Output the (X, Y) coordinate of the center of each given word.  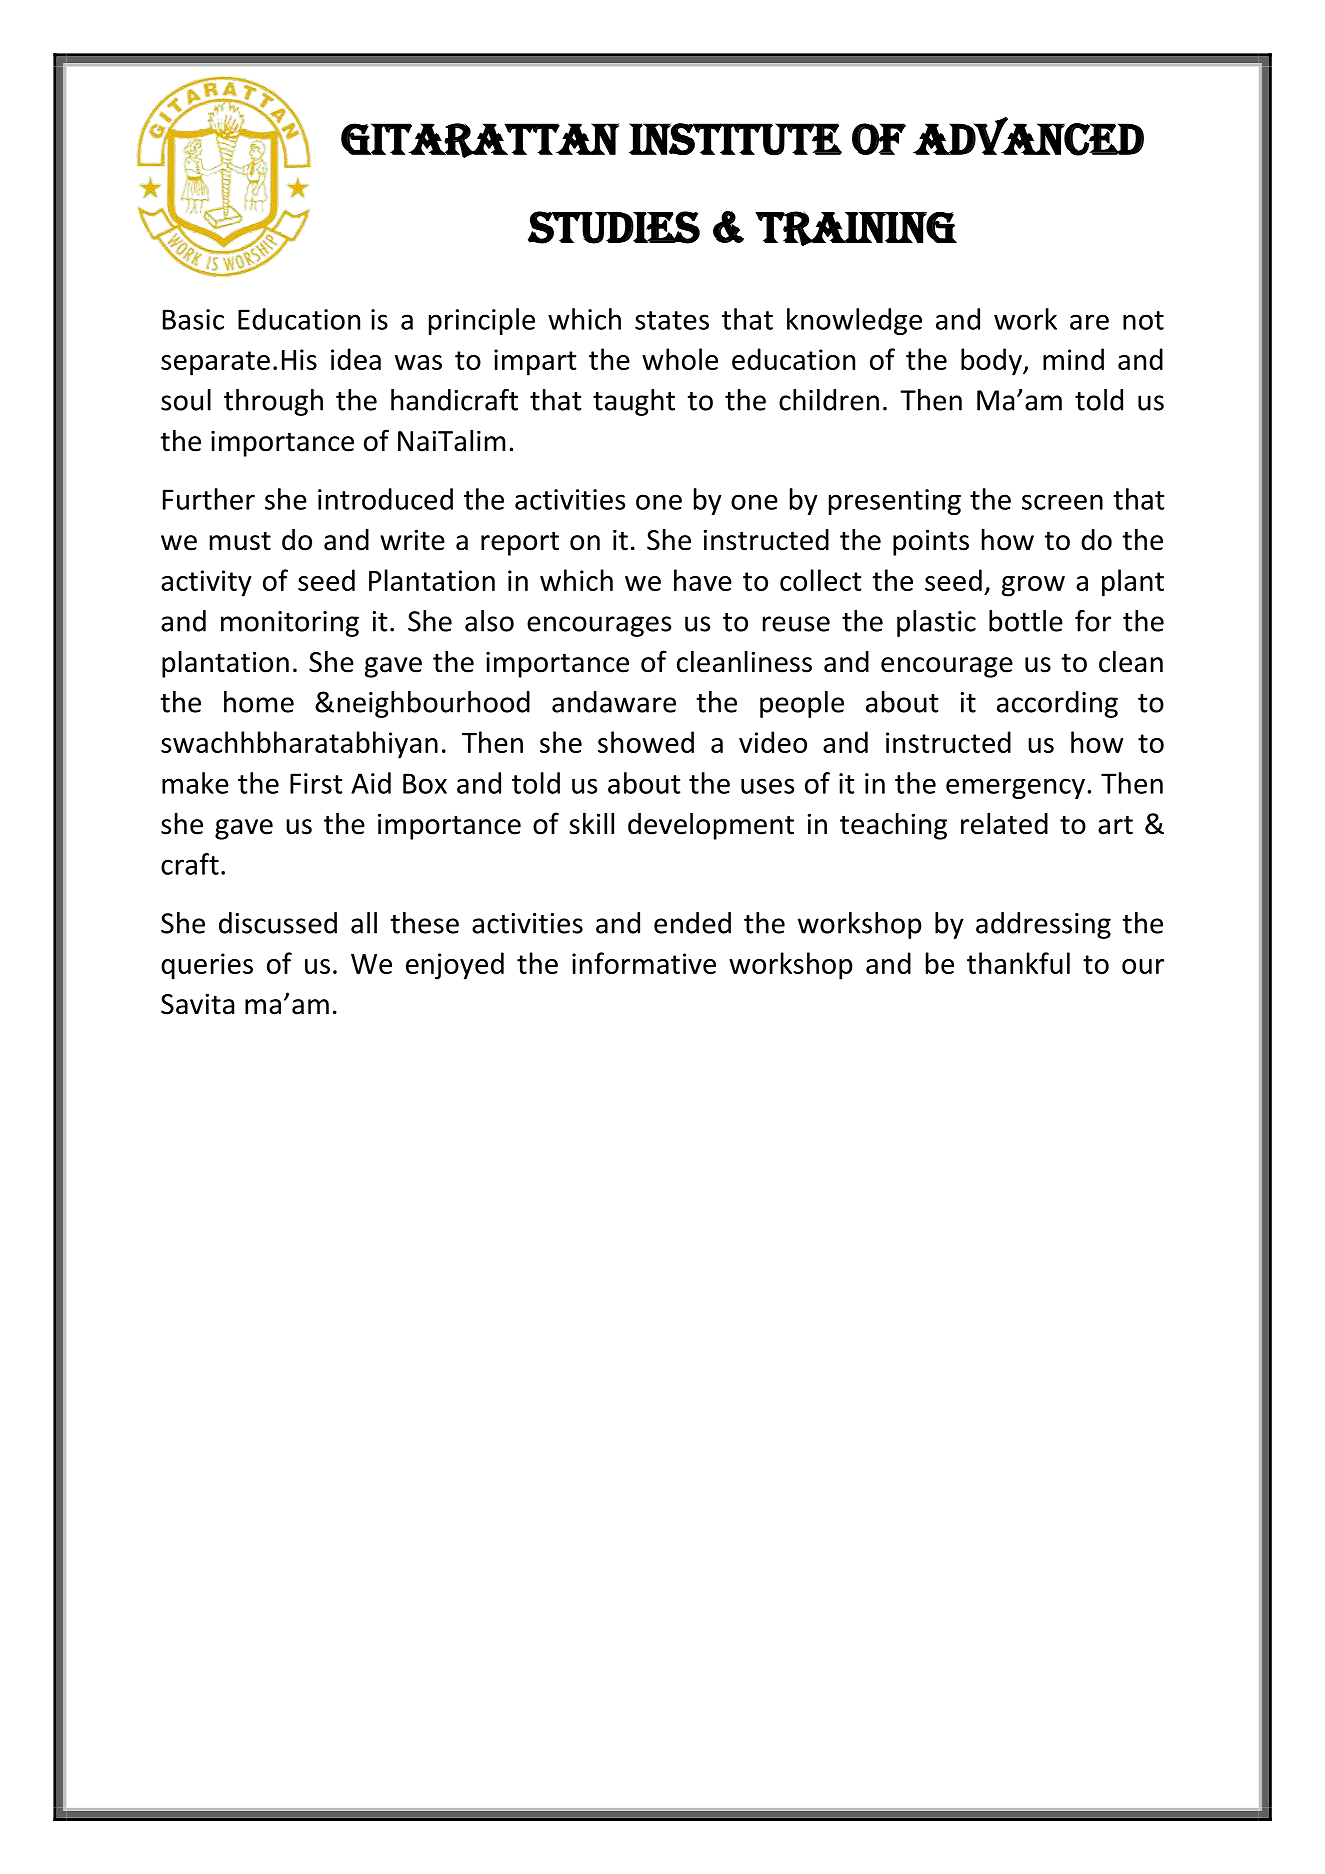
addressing (1043, 925)
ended (692, 923)
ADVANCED (1028, 136)
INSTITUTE (735, 139)
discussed (278, 923)
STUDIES (614, 227)
